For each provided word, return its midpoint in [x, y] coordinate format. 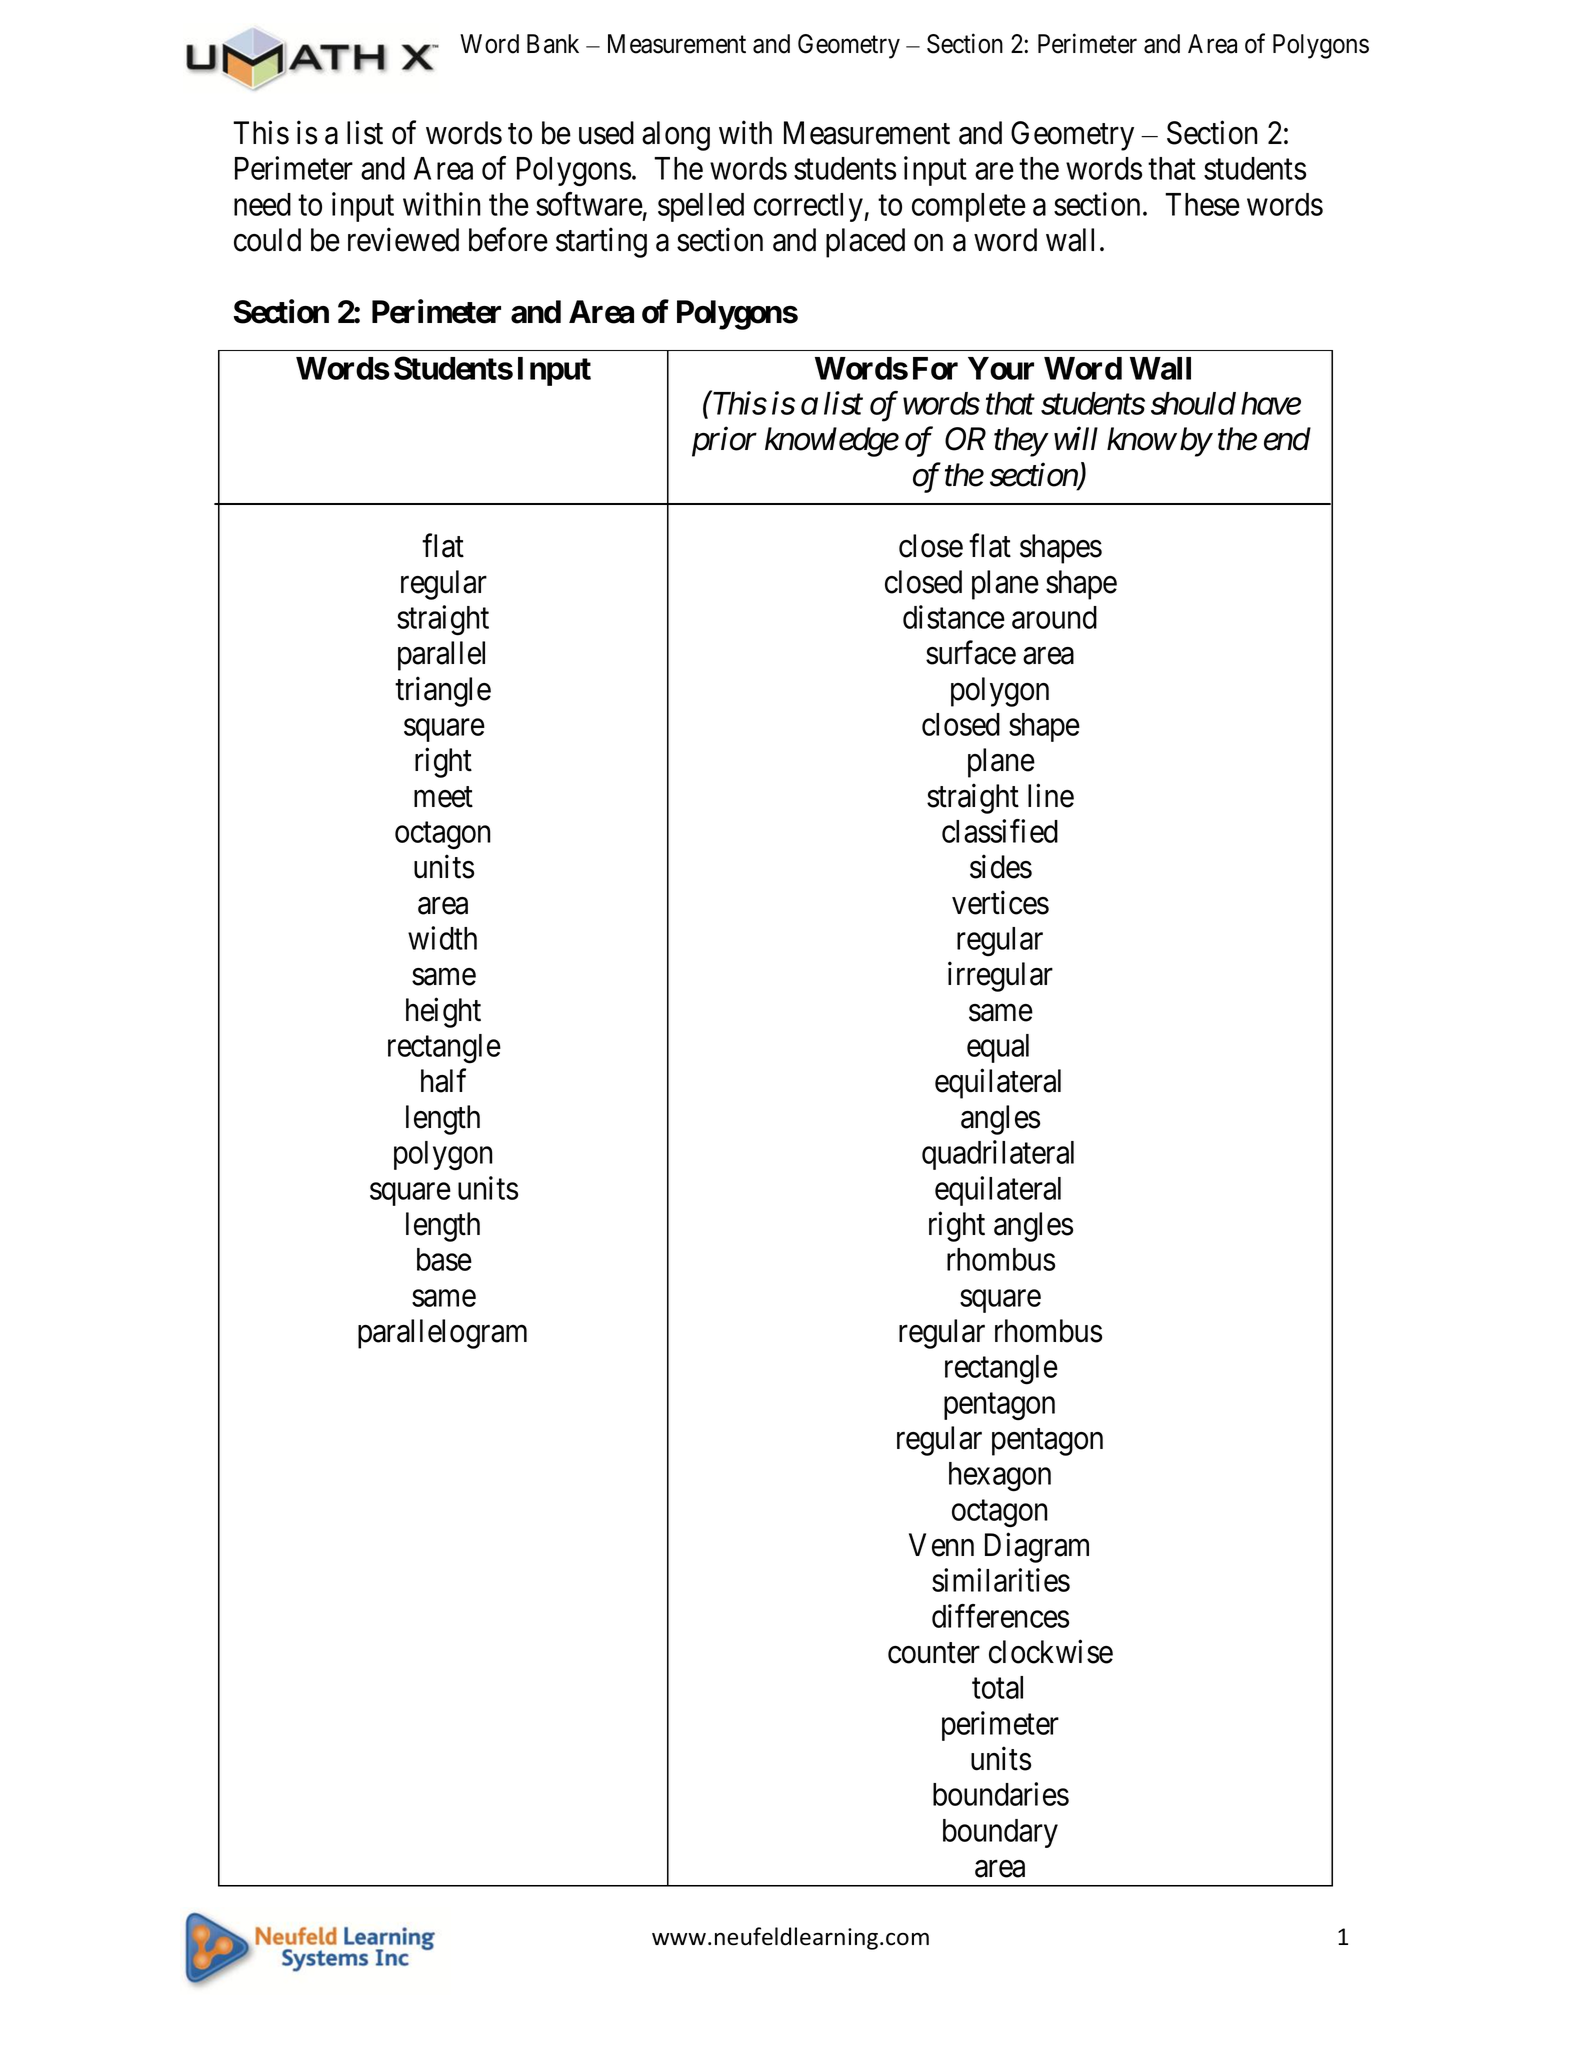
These [1202, 204]
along [676, 136]
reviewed [403, 240]
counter [934, 1653]
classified [1000, 831]
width [442, 938]
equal [998, 1048]
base [444, 1259]
